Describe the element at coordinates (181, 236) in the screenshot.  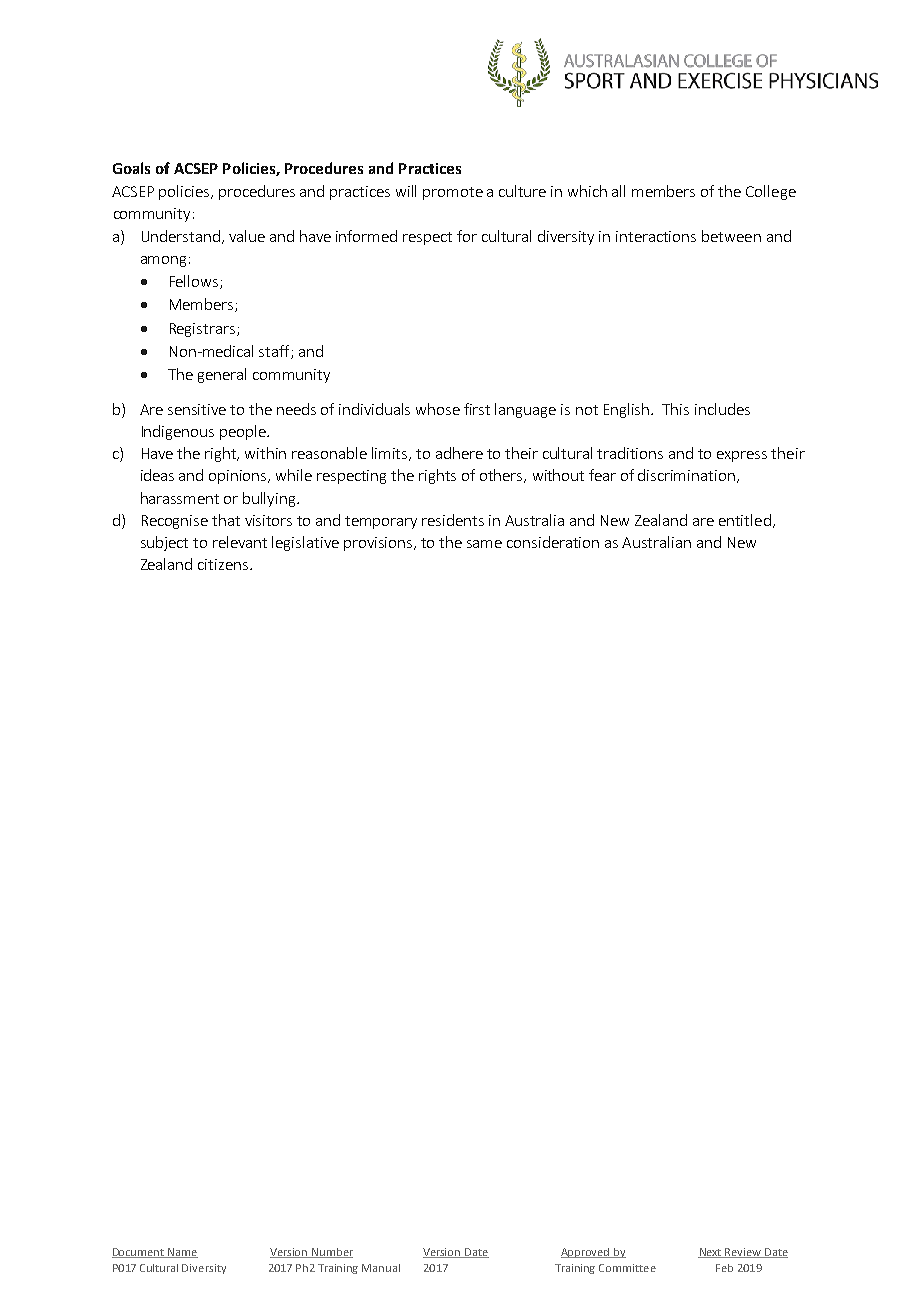
I see `Understand` at that location.
